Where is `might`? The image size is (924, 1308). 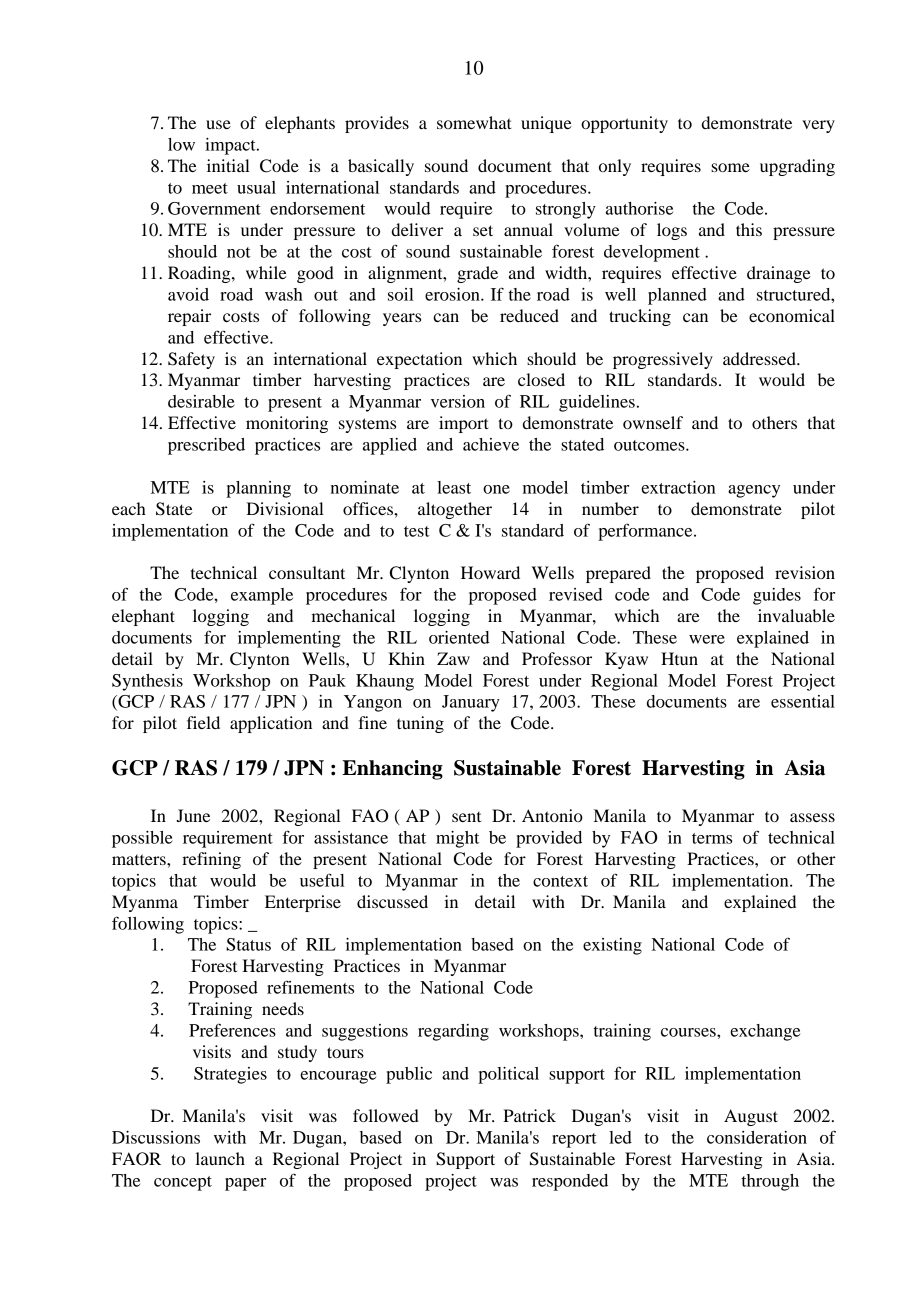 might is located at coordinates (457, 839).
